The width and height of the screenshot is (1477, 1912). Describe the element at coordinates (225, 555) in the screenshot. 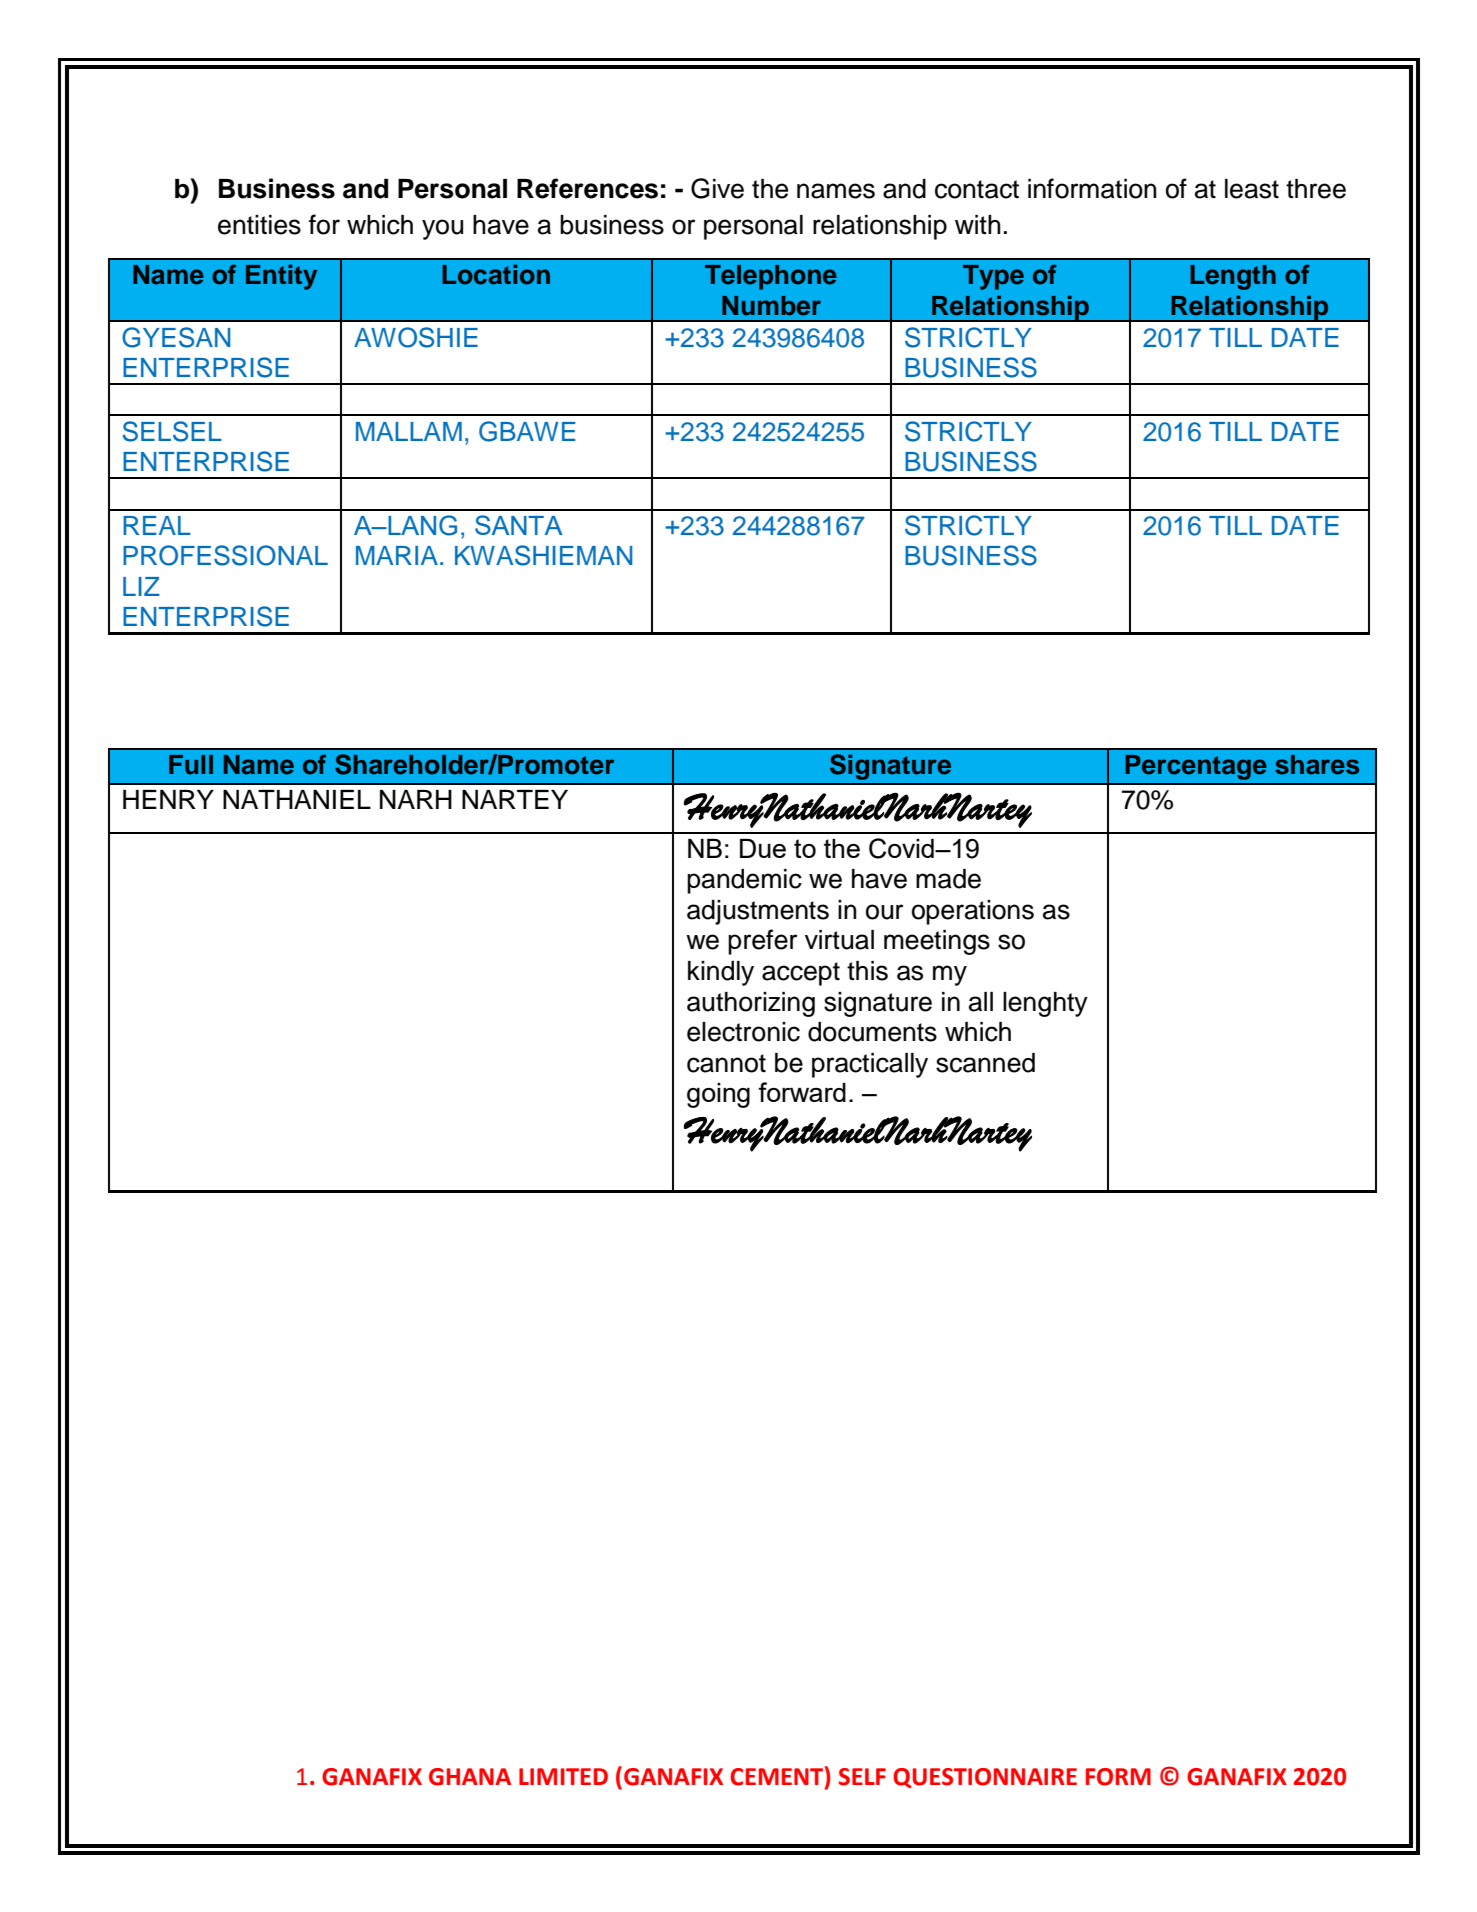

I see `PROFESSIONAL` at that location.
